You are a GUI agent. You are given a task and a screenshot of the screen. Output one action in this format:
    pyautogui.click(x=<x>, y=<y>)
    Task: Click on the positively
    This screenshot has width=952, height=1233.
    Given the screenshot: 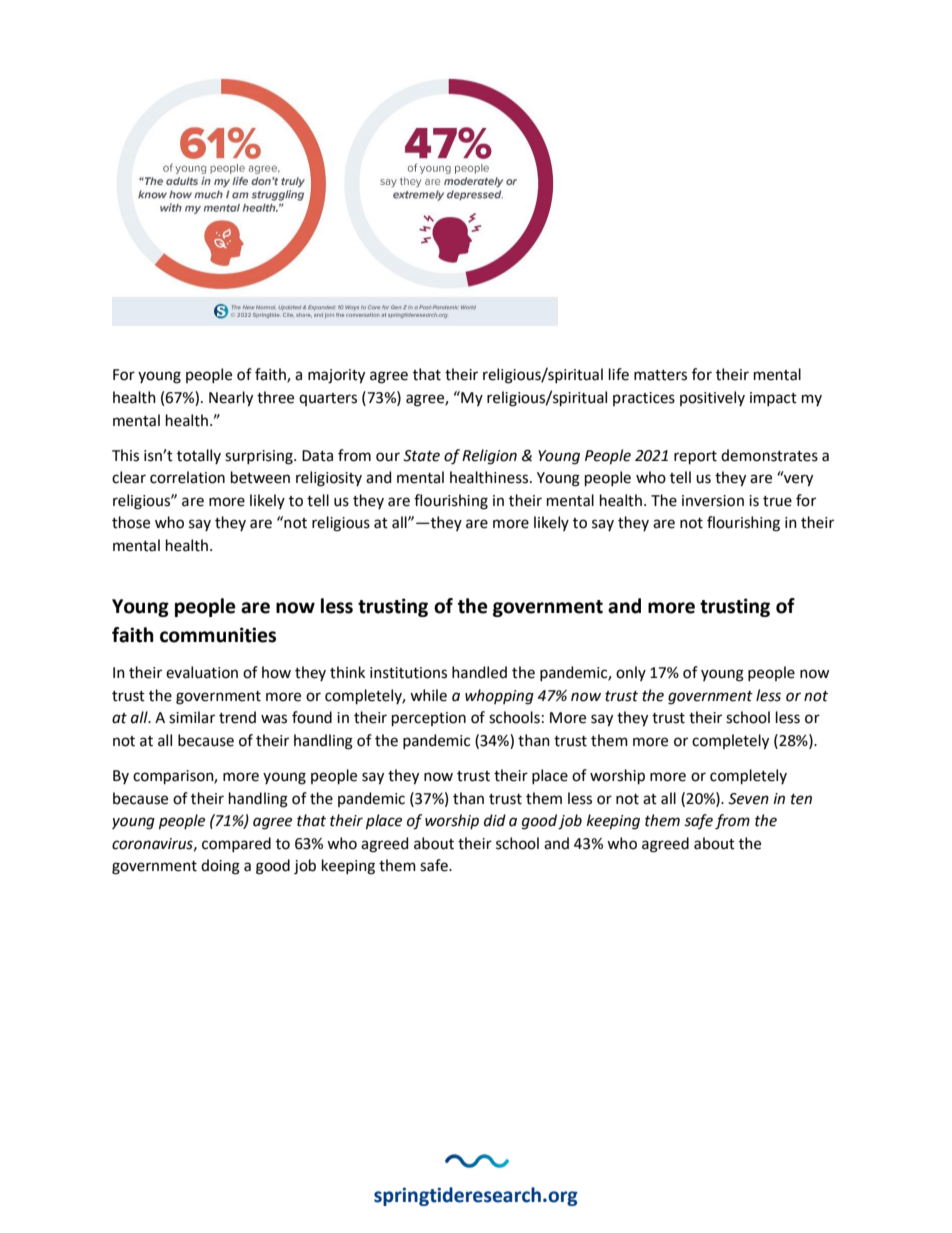 What is the action you would take?
    pyautogui.click(x=712, y=398)
